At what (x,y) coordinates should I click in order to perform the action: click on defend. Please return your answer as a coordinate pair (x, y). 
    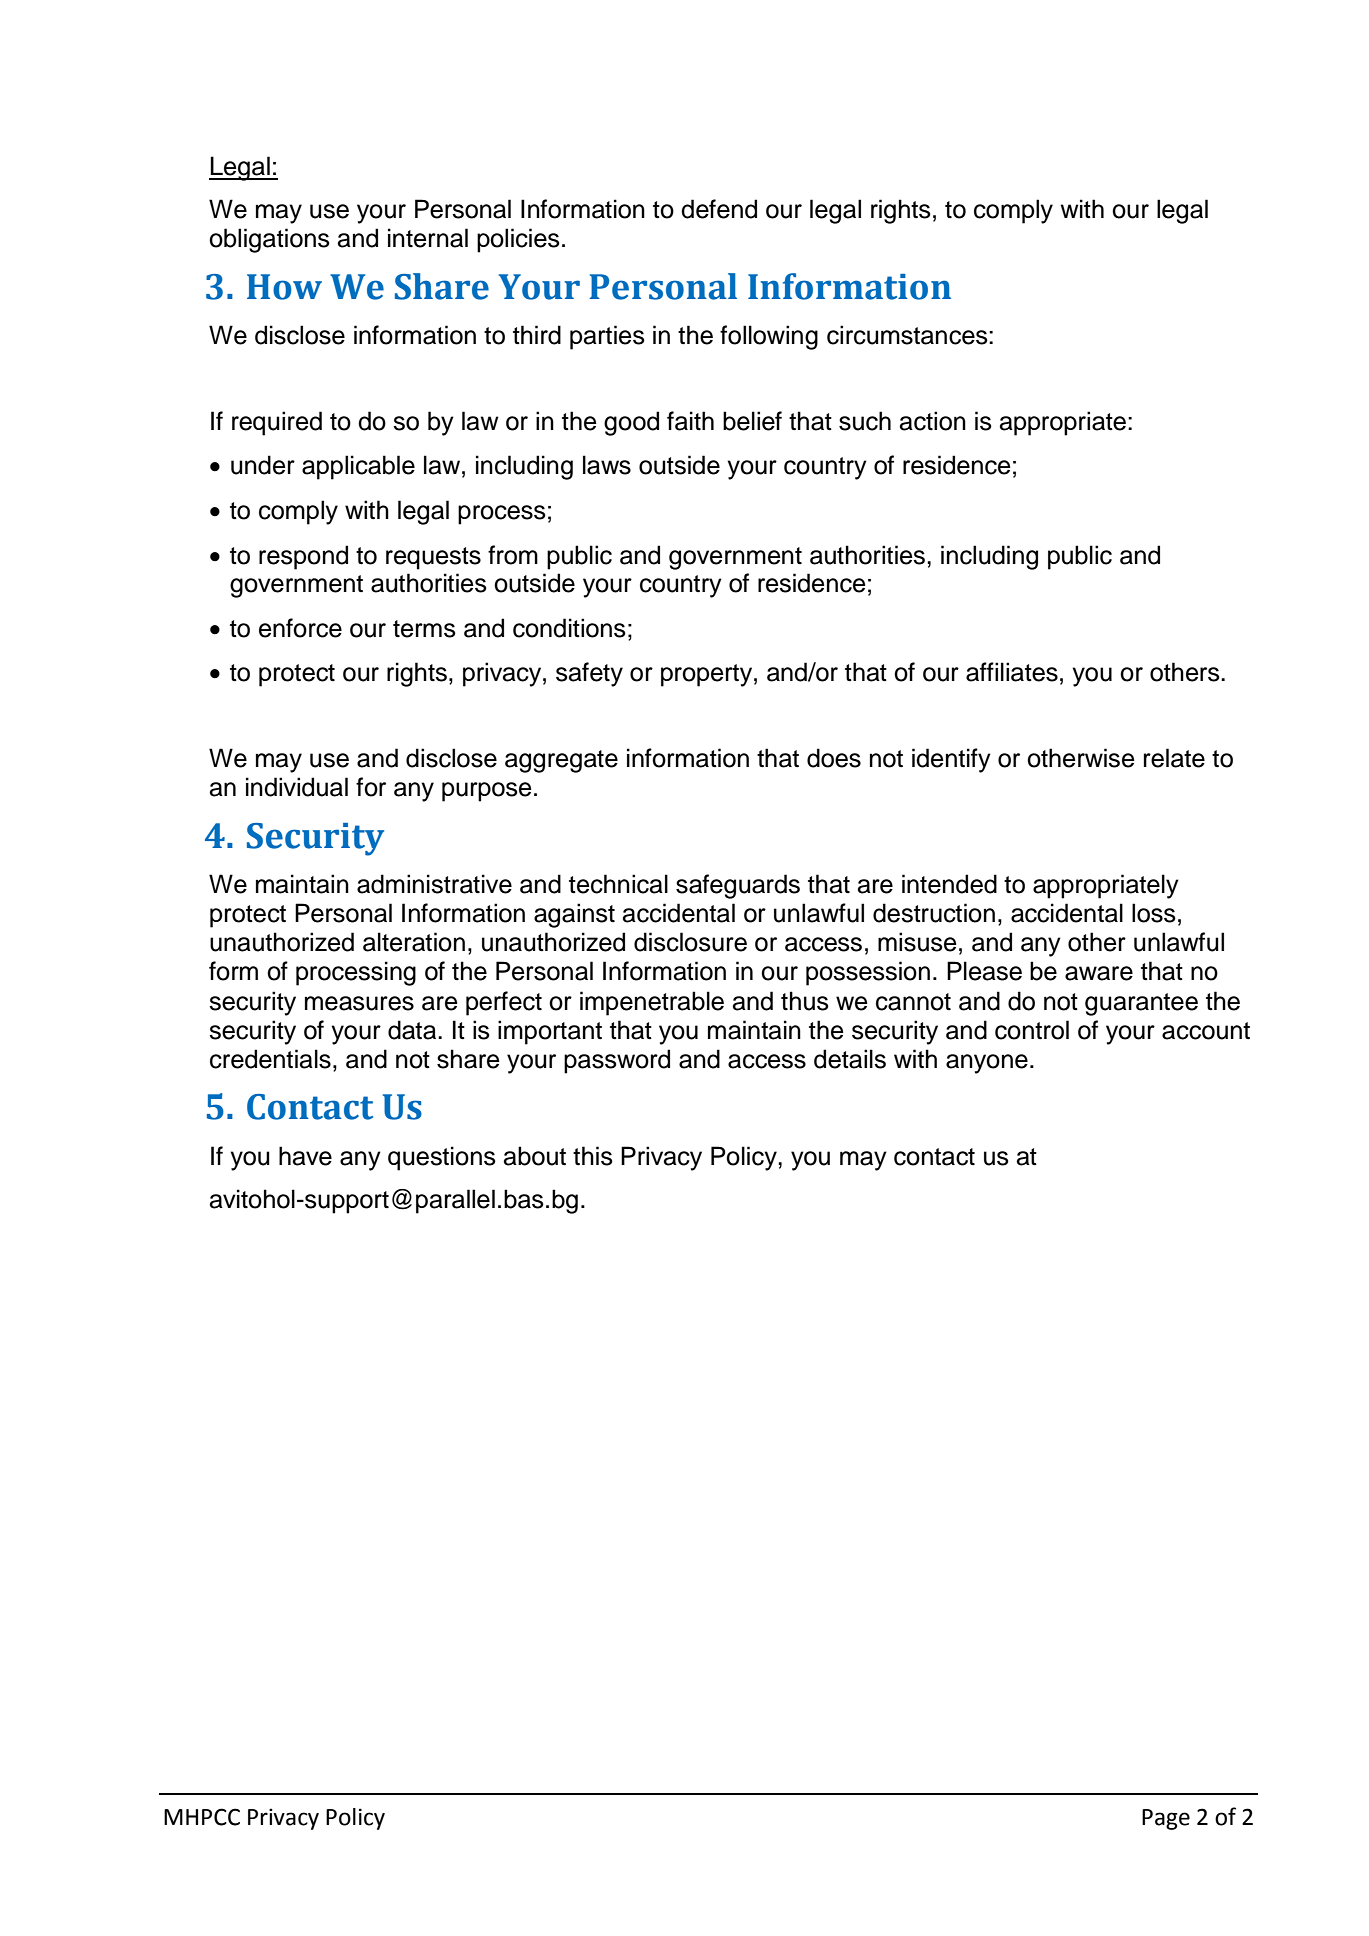
    Looking at the image, I should click on (719, 209).
